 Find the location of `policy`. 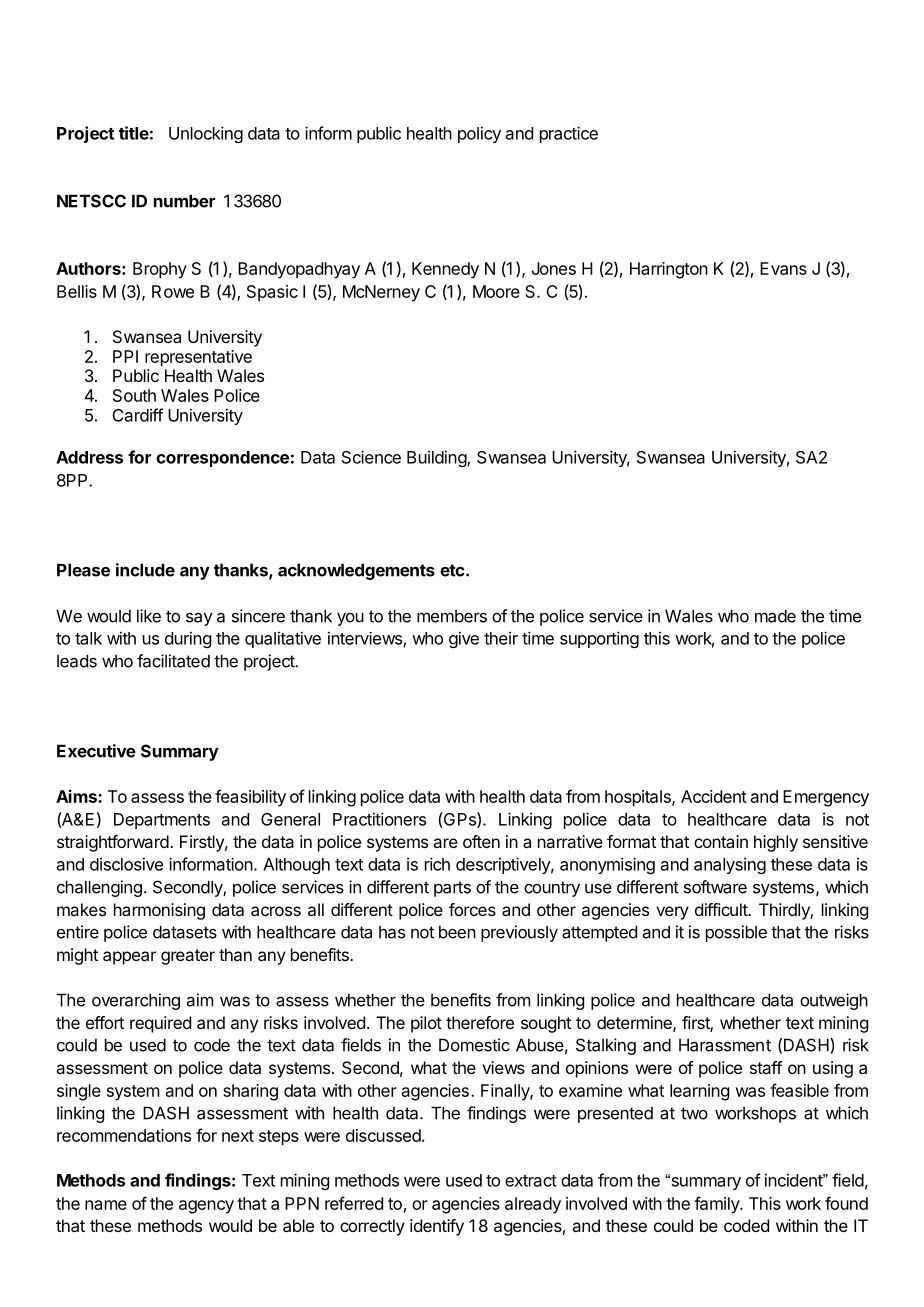

policy is located at coordinates (479, 134).
